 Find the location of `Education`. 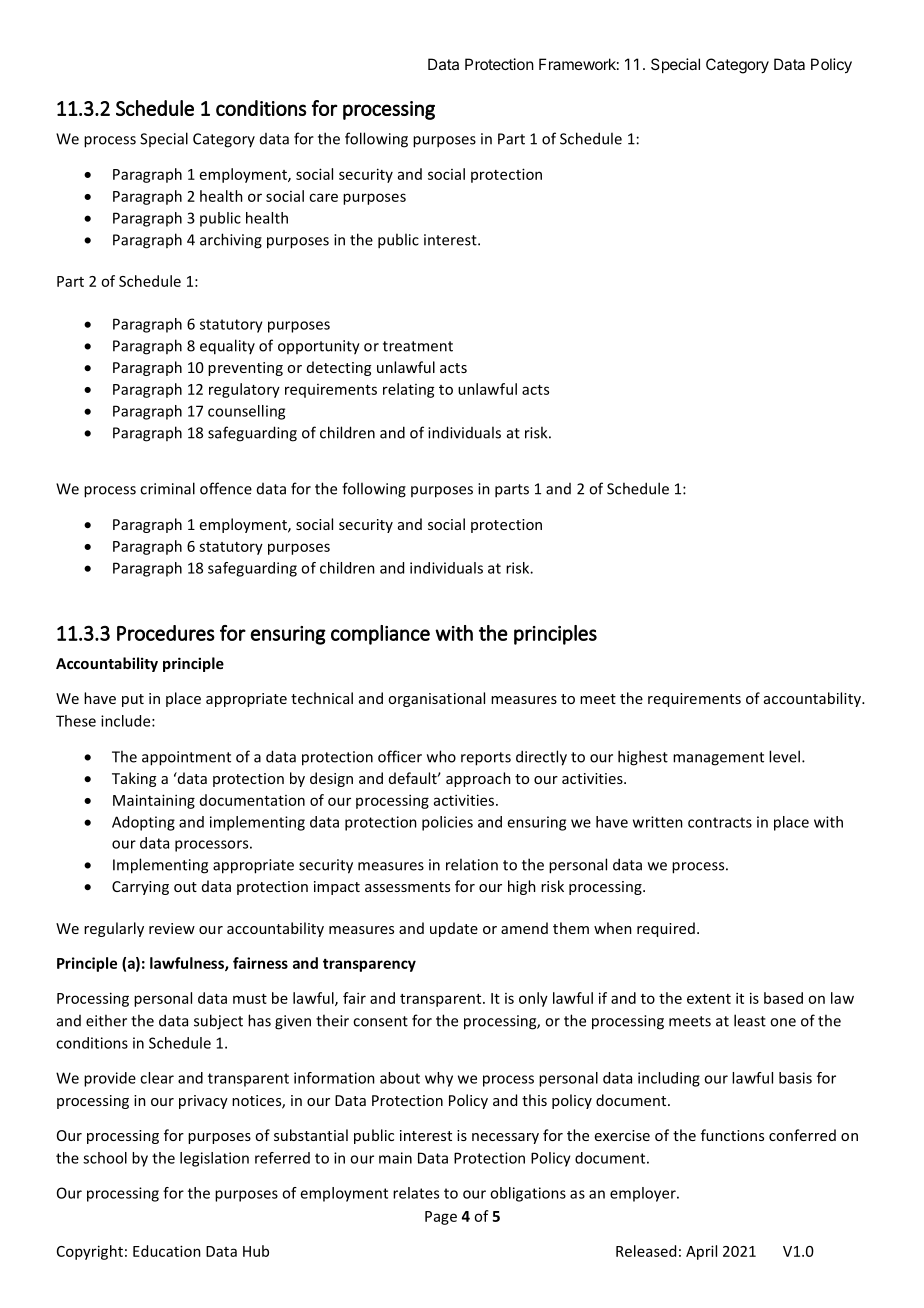

Education is located at coordinates (167, 1251).
